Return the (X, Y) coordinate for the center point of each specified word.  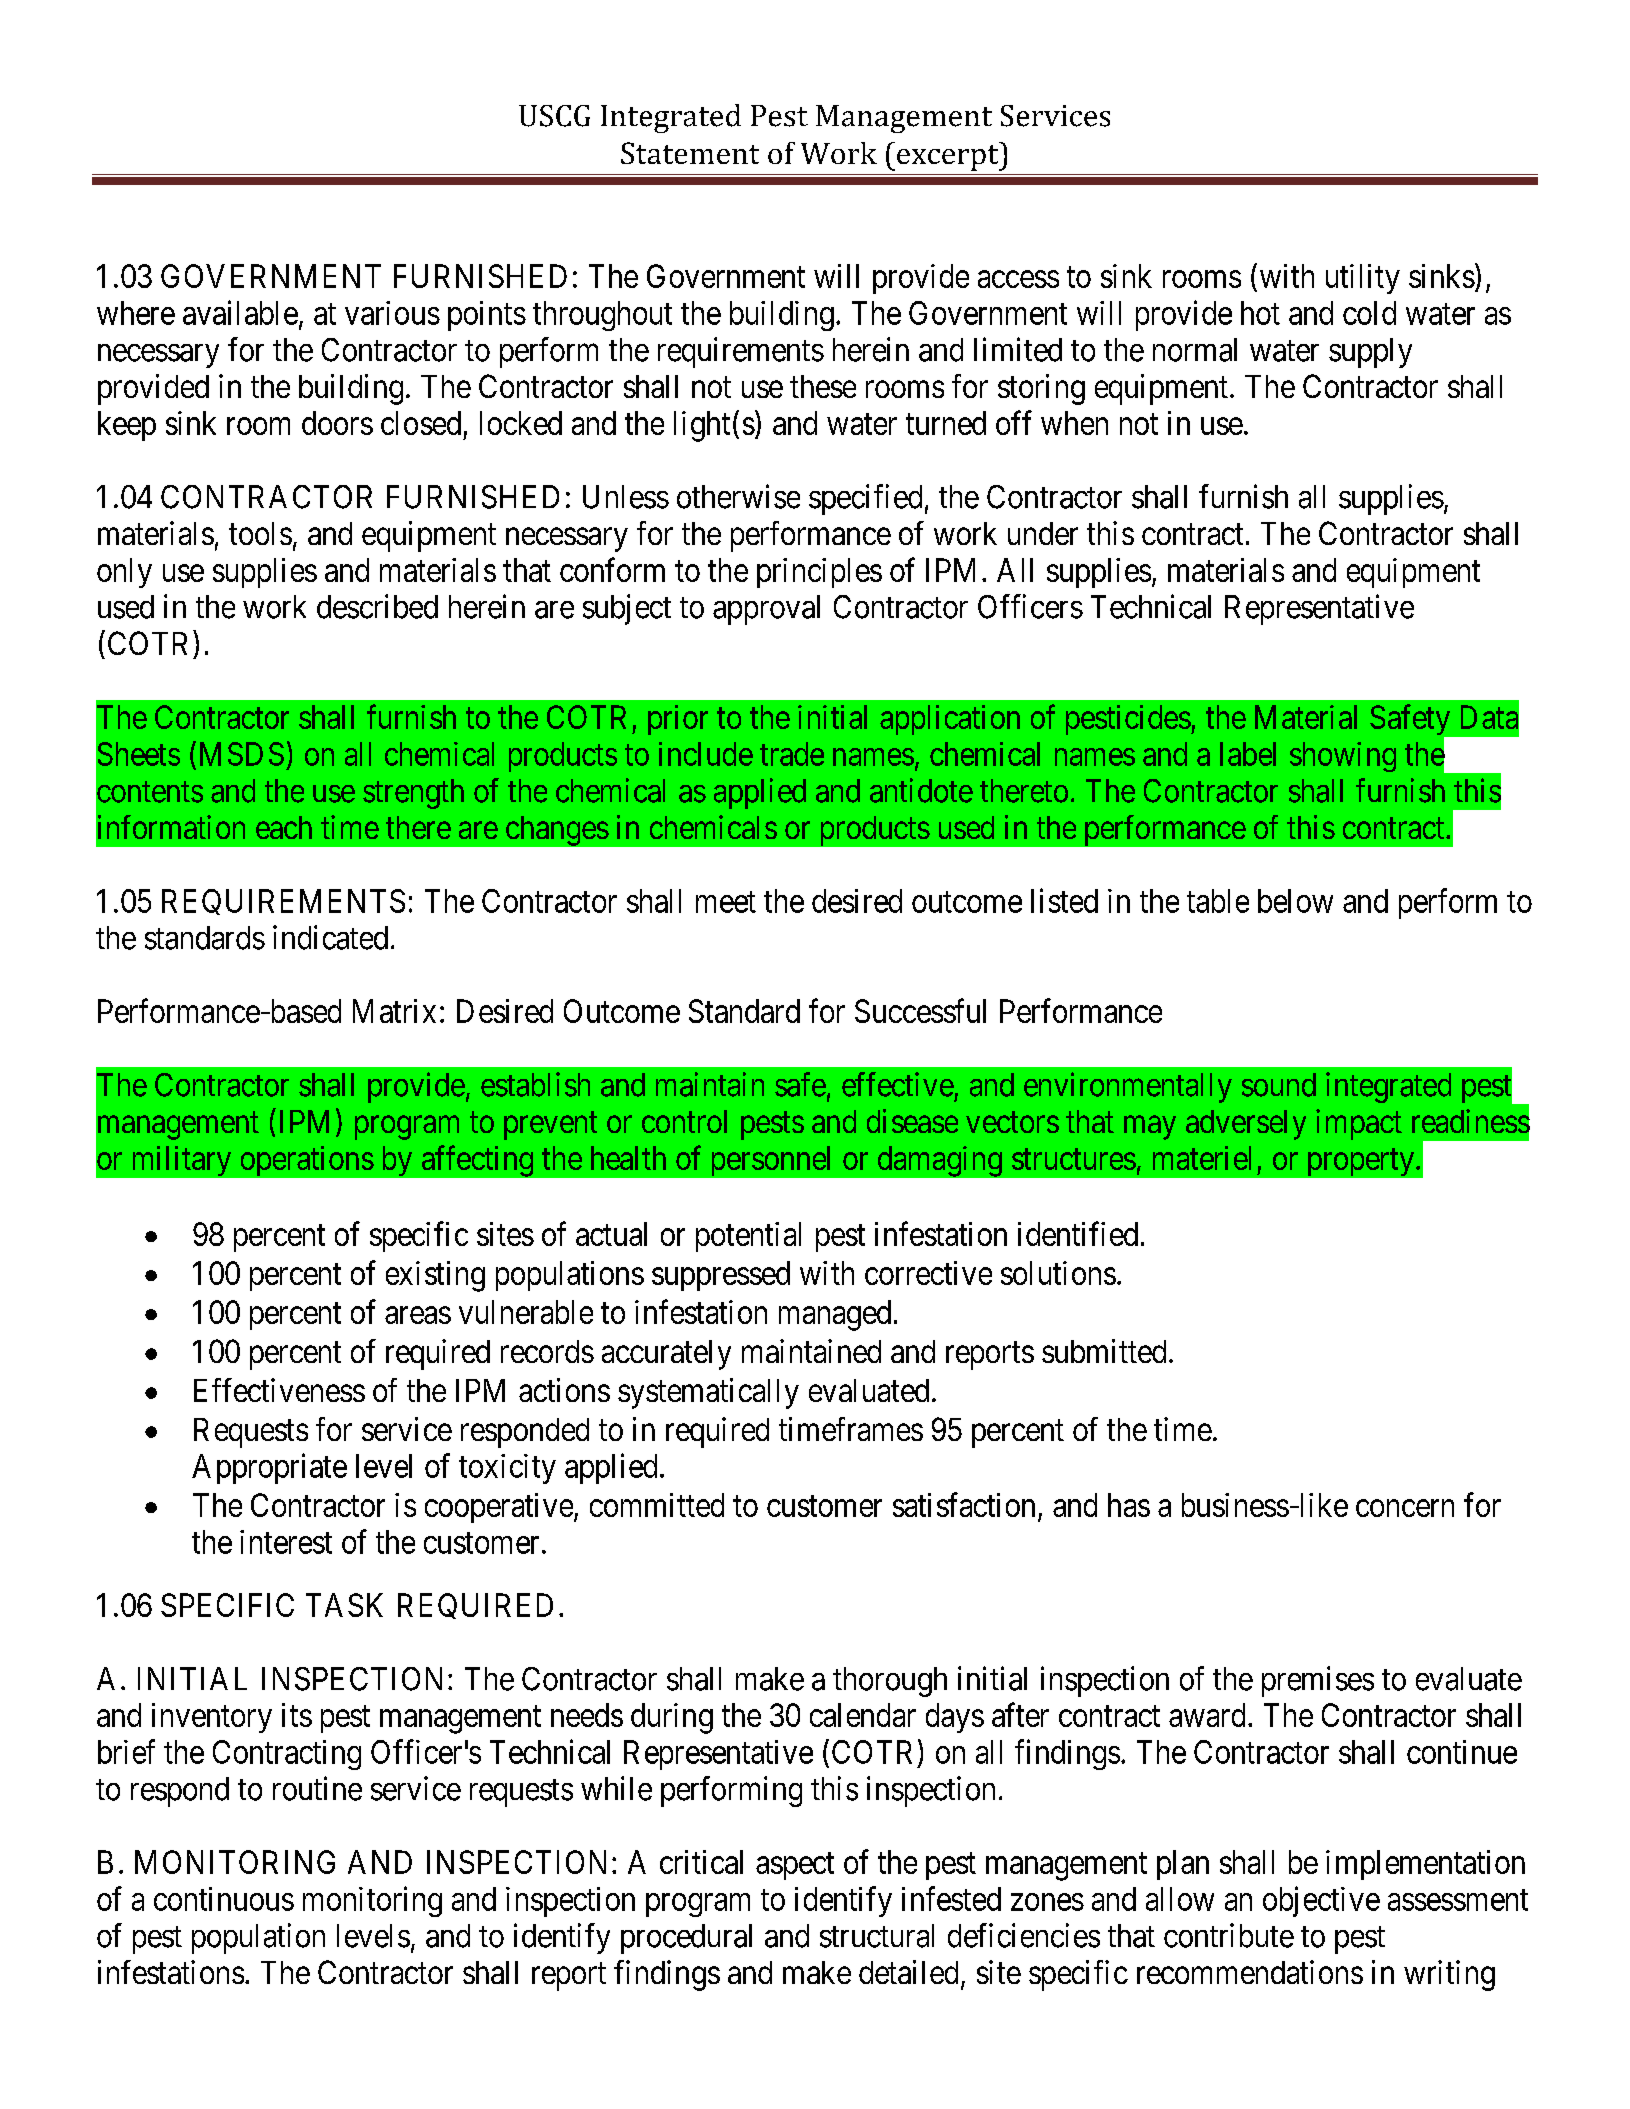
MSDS (242, 754)
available (240, 312)
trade (792, 754)
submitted (1104, 1351)
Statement (690, 153)
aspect (795, 1866)
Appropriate (269, 1468)
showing (1343, 757)
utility (1363, 279)
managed (835, 1315)
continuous (224, 1899)
